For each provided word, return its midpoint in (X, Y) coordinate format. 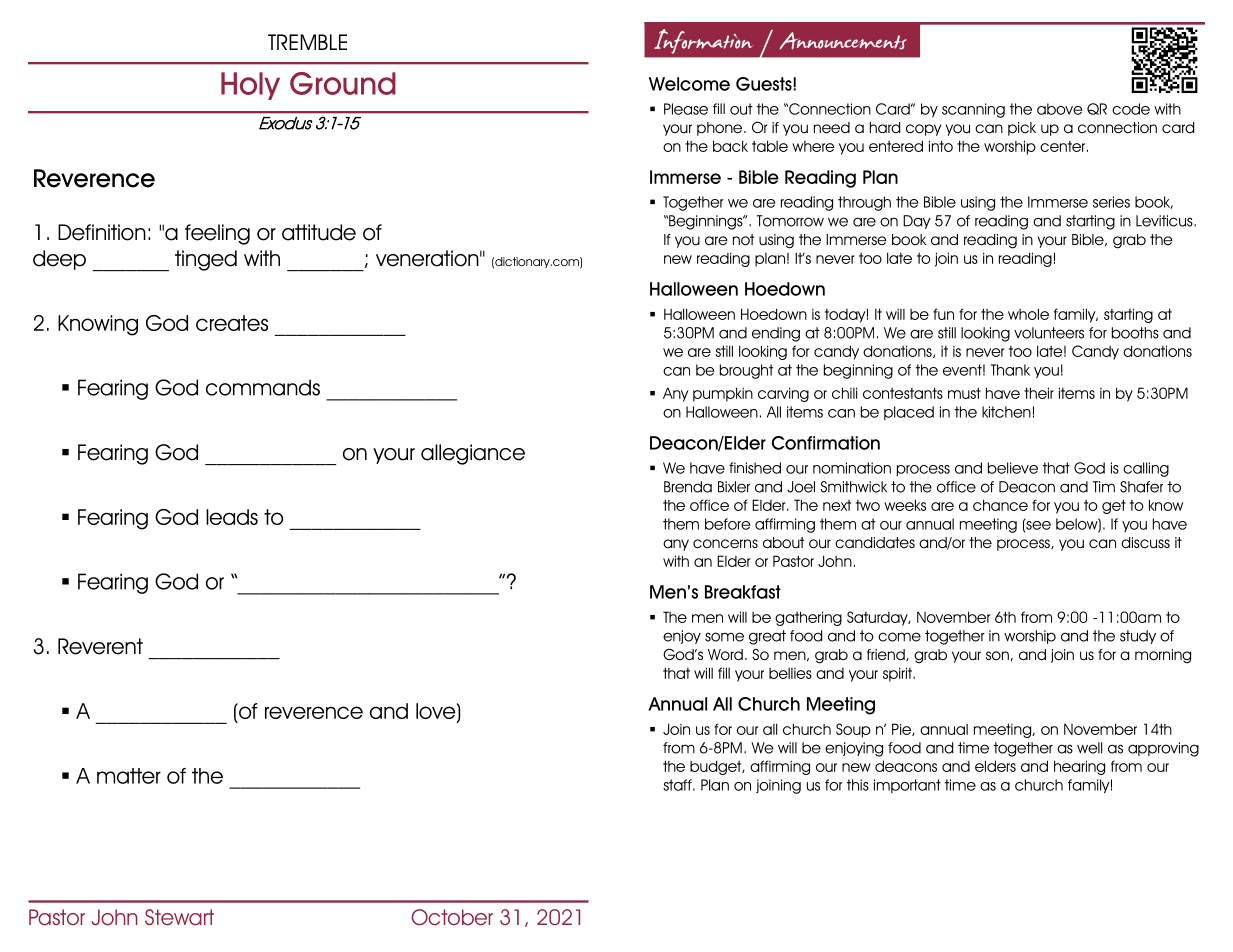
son (998, 656)
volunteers (1049, 333)
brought (747, 371)
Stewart (179, 917)
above (1059, 109)
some (724, 637)
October (452, 917)
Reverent (100, 646)
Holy (250, 86)
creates (232, 323)
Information (703, 41)
